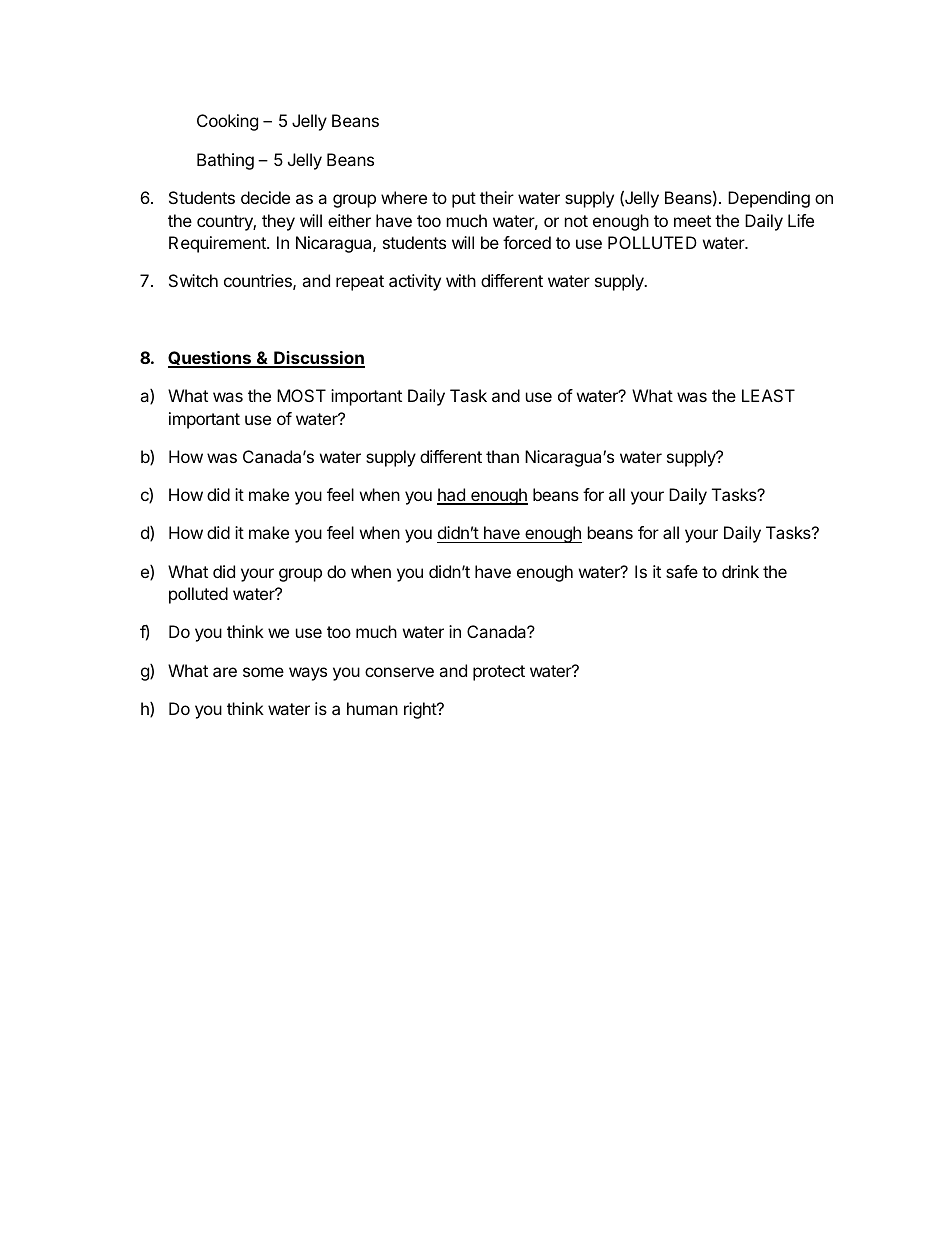 The height and width of the screenshot is (1233, 952). Describe the element at coordinates (769, 199) in the screenshot. I see `Depending` at that location.
